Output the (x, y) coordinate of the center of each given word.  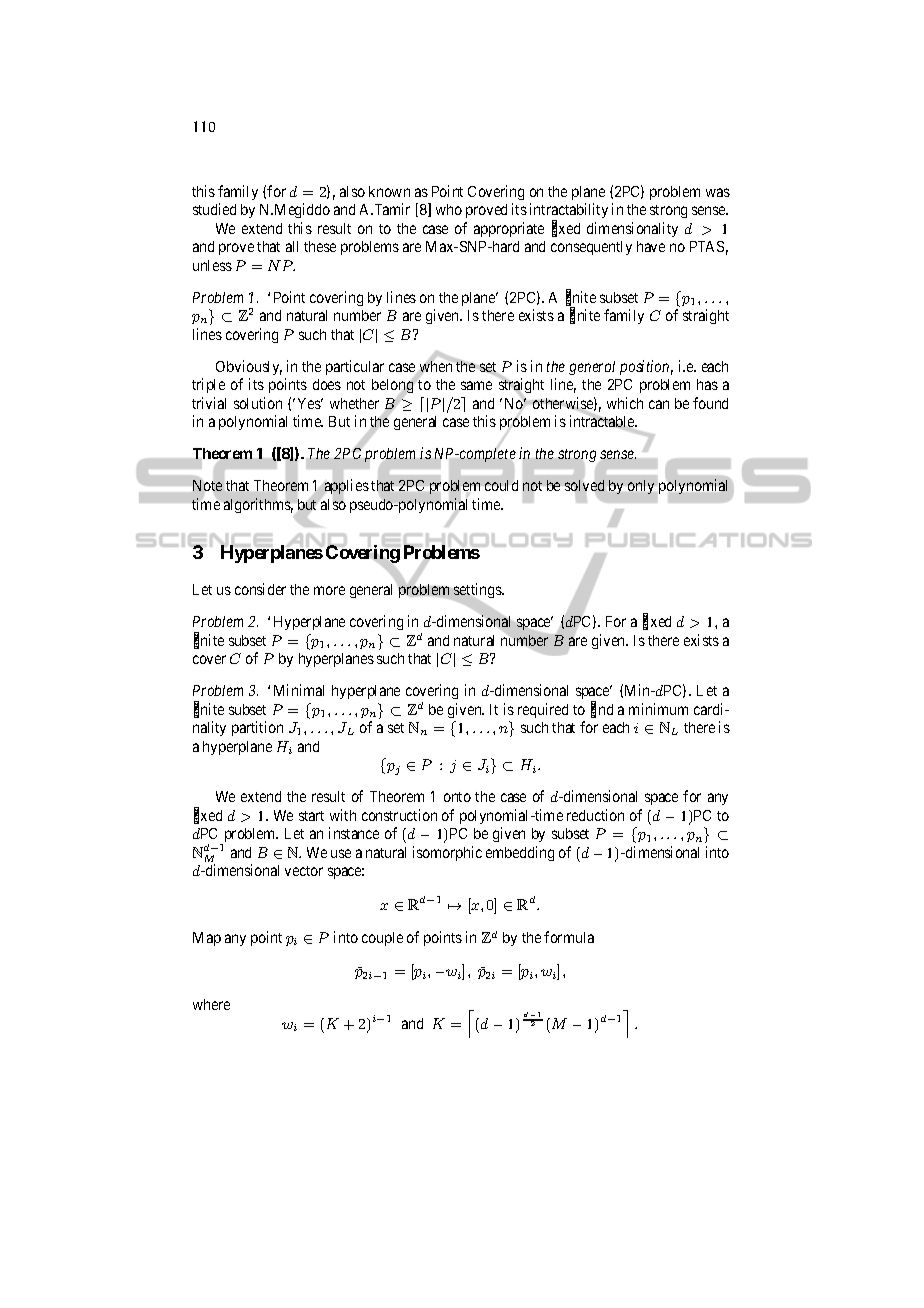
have (651, 246)
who (449, 209)
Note (207, 485)
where (211, 1004)
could (501, 485)
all (292, 246)
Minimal (299, 690)
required (543, 710)
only (641, 487)
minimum (658, 709)
